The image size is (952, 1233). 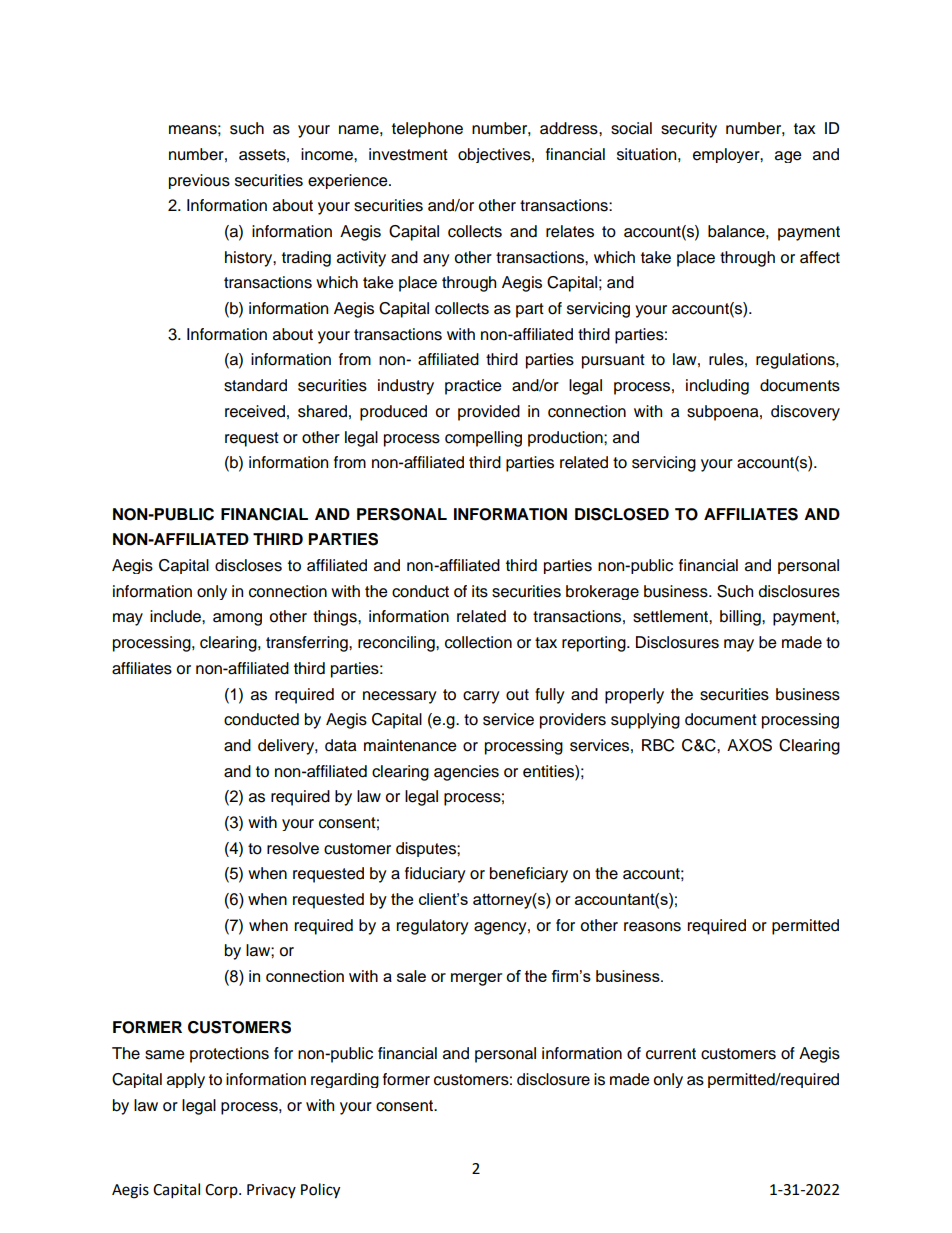 I want to click on current, so click(x=671, y=1054).
